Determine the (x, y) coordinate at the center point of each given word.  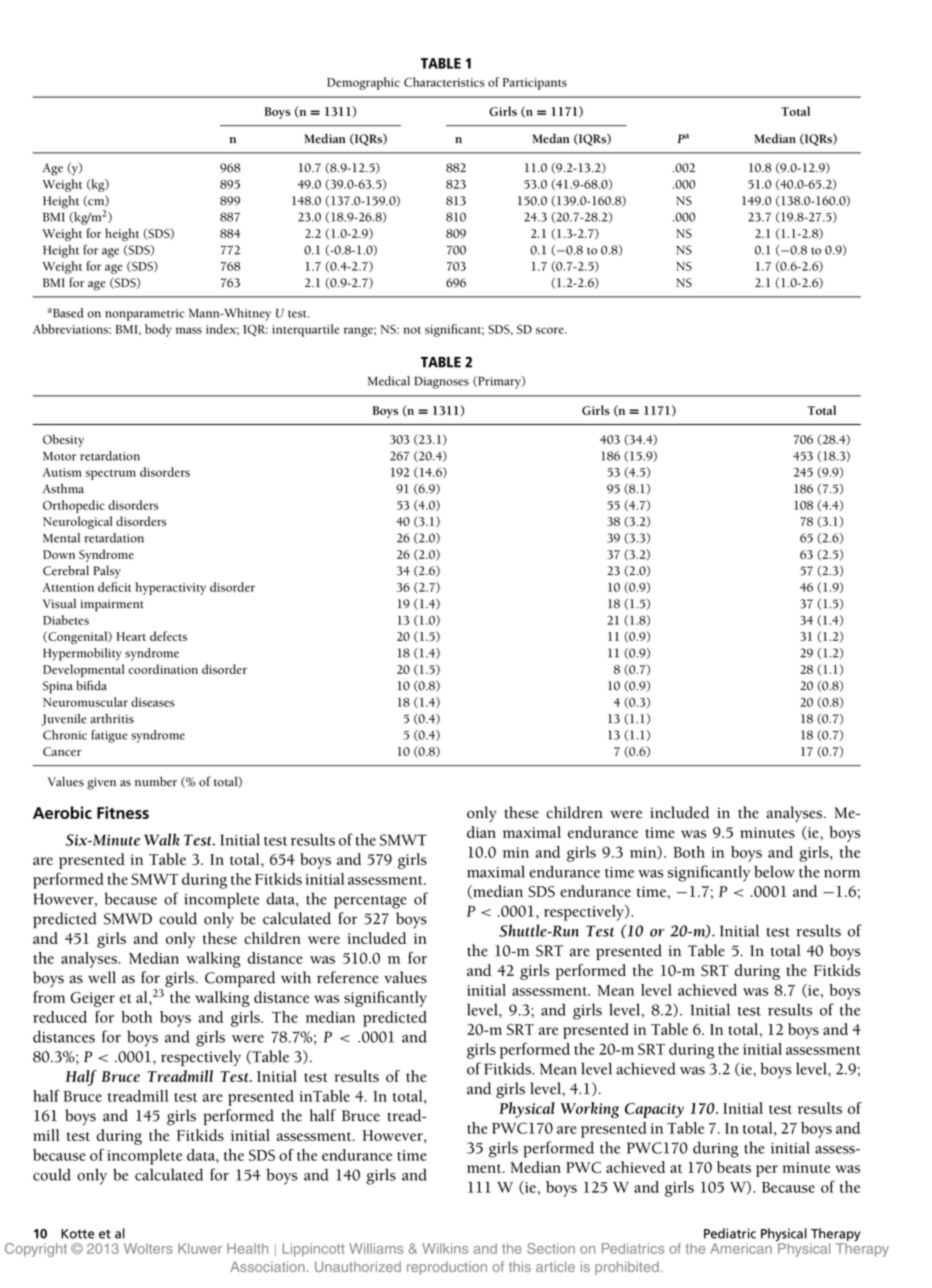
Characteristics (444, 82)
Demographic (363, 83)
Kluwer (200, 1248)
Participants (535, 84)
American (741, 1248)
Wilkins (445, 1248)
